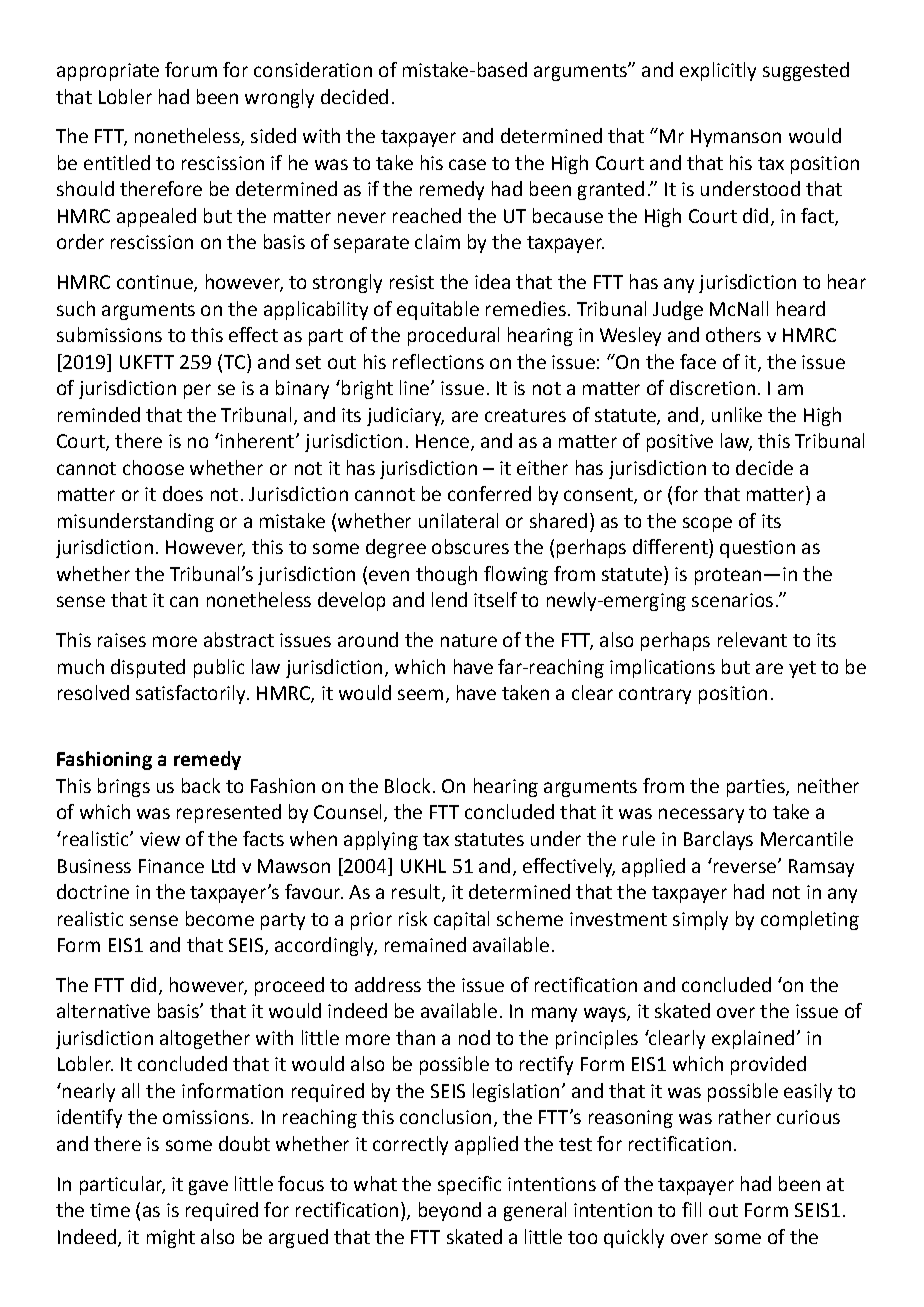 This image has width=924, height=1307. Describe the element at coordinates (191, 69) in the image. I see `forum` at that location.
